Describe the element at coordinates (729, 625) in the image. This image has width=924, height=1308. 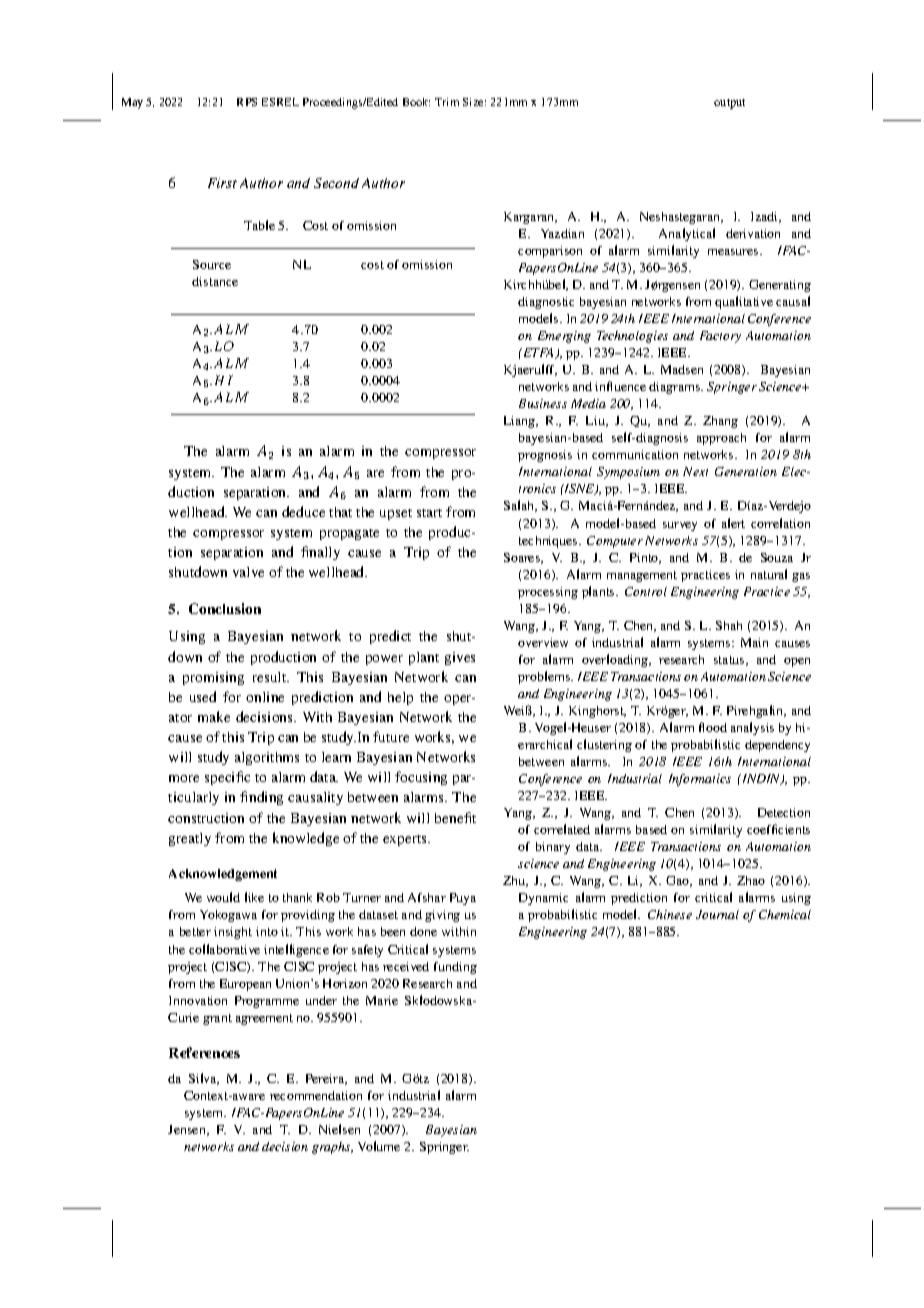
I see `Shah` at that location.
